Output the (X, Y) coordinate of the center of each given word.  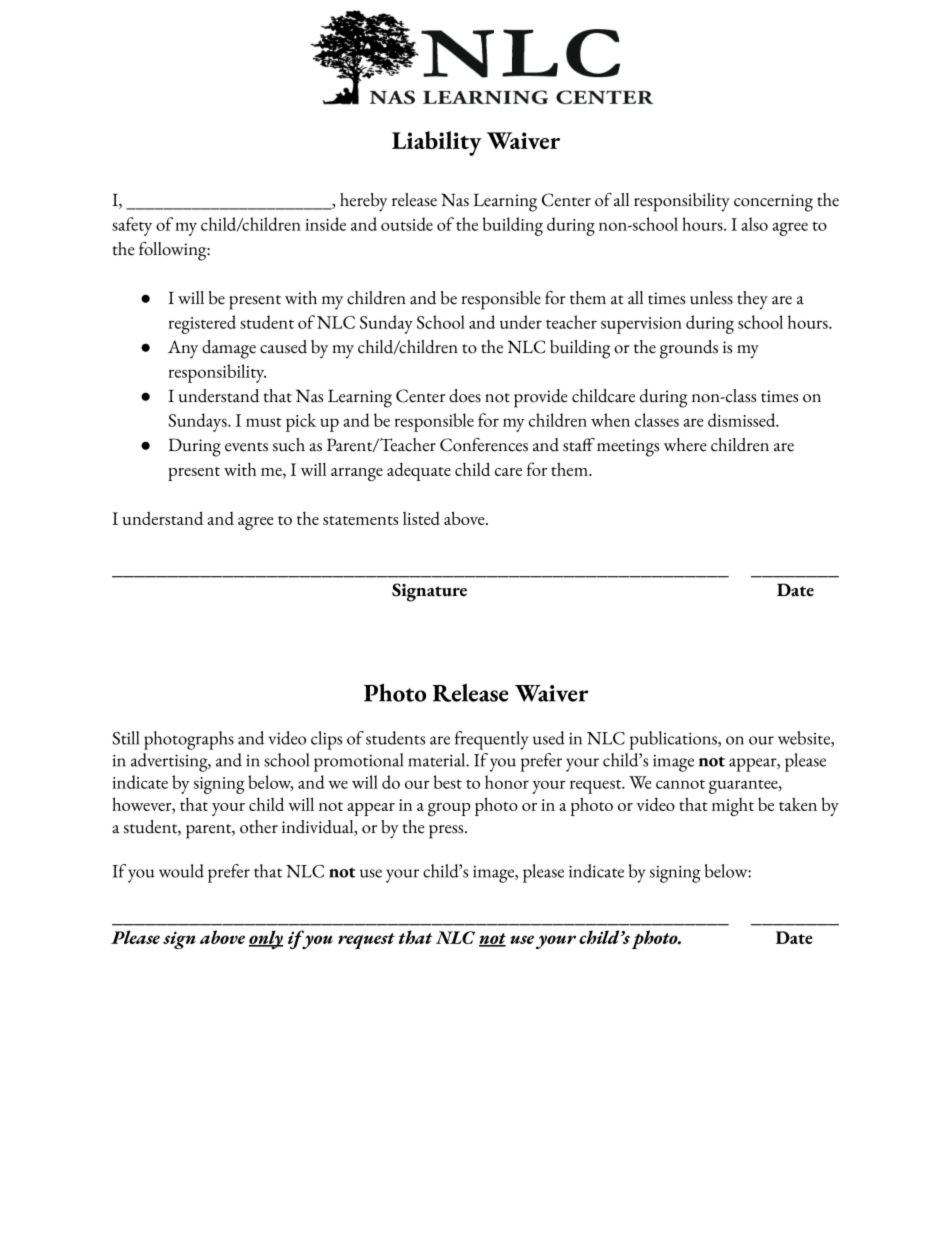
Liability (436, 143)
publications (674, 740)
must (264, 422)
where (685, 445)
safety (132, 226)
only (266, 939)
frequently (492, 740)
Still (125, 738)
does (465, 396)
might (733, 806)
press (447, 832)
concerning (773, 203)
